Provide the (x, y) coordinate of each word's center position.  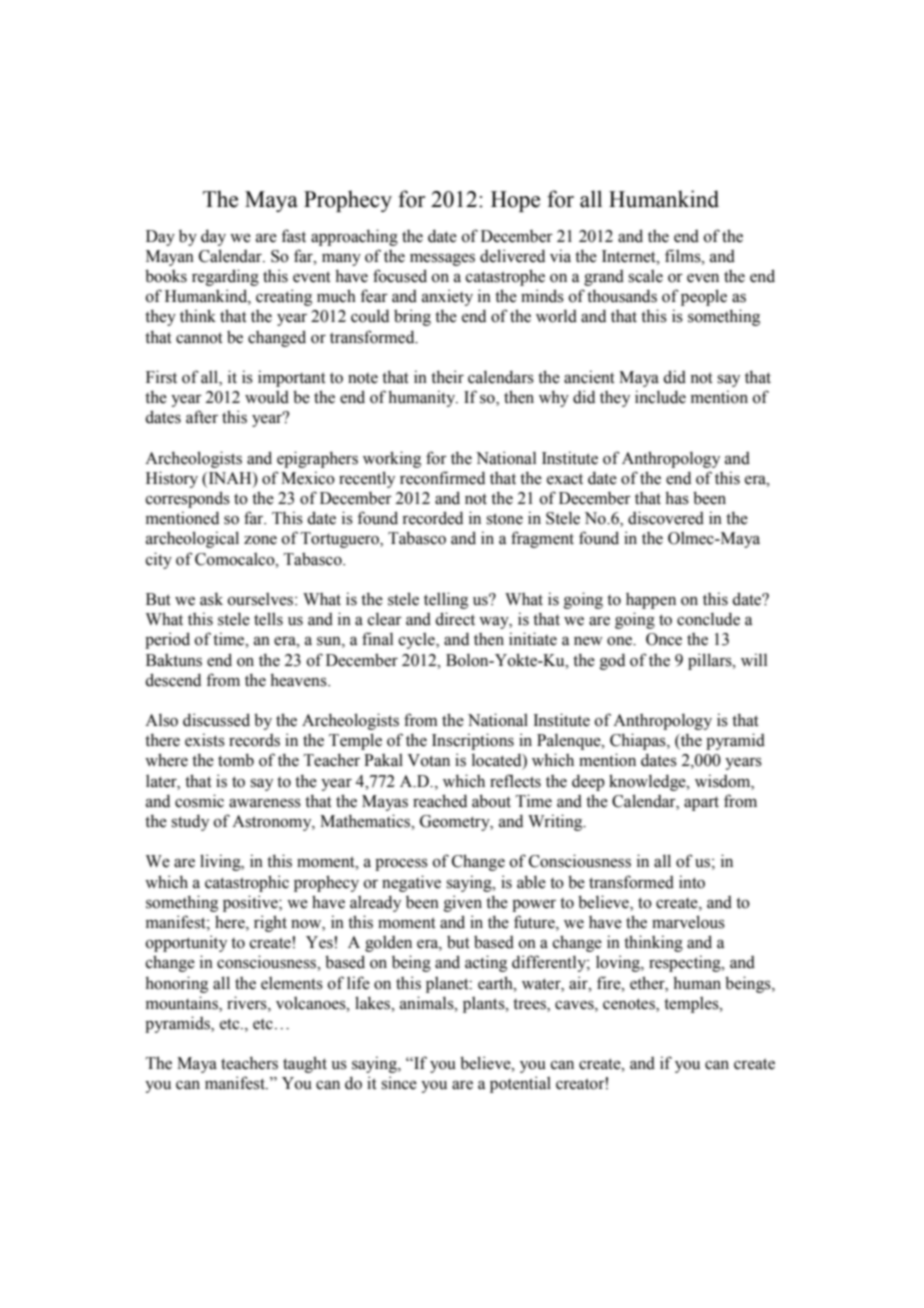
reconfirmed (442, 478)
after (202, 417)
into (692, 882)
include (660, 397)
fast (293, 236)
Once (664, 639)
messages (442, 259)
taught (305, 1064)
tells (268, 619)
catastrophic (247, 883)
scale (645, 276)
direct (455, 619)
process (401, 864)
